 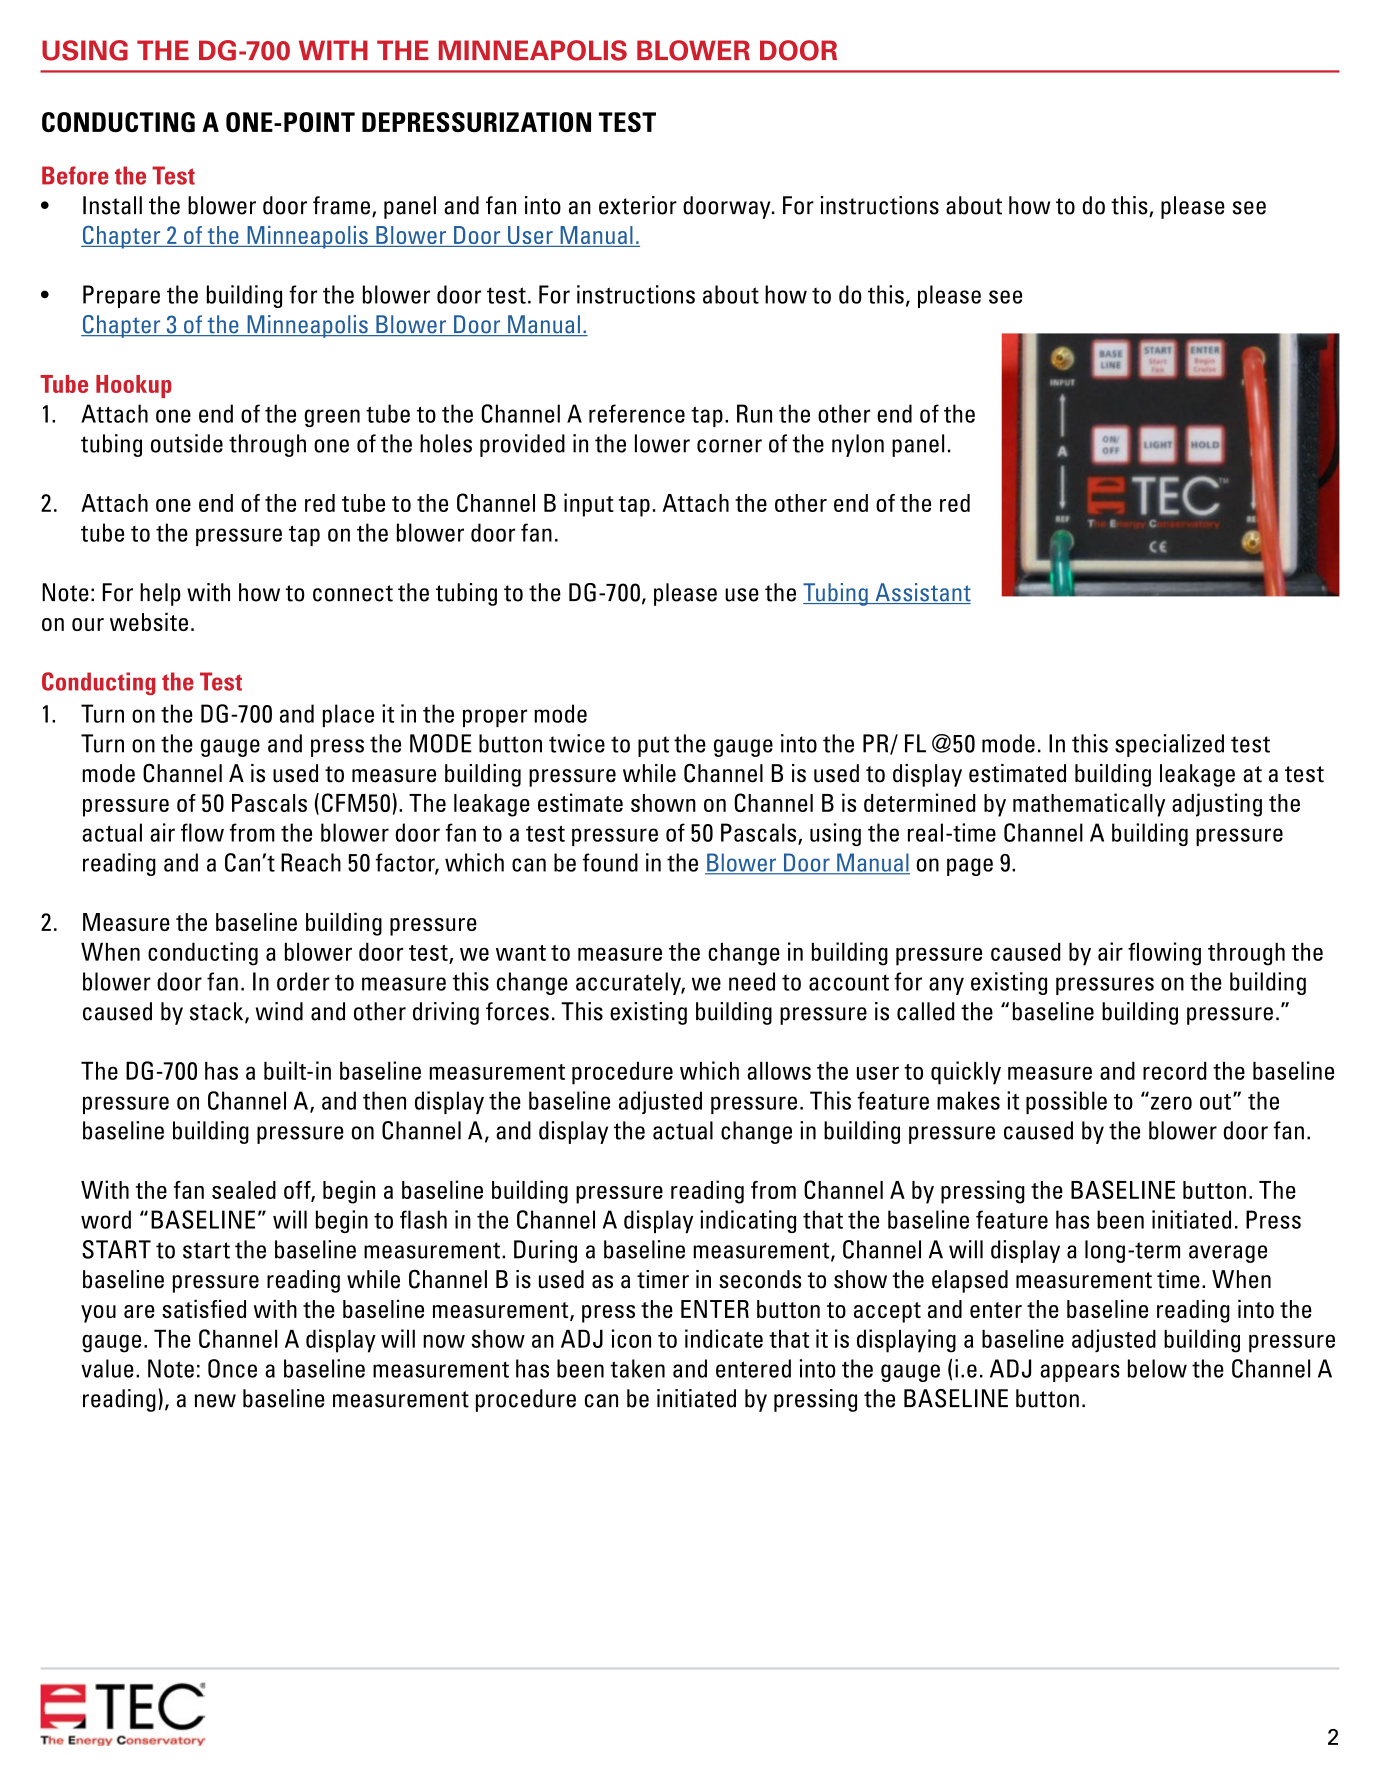 I want to click on input, so click(x=589, y=505).
